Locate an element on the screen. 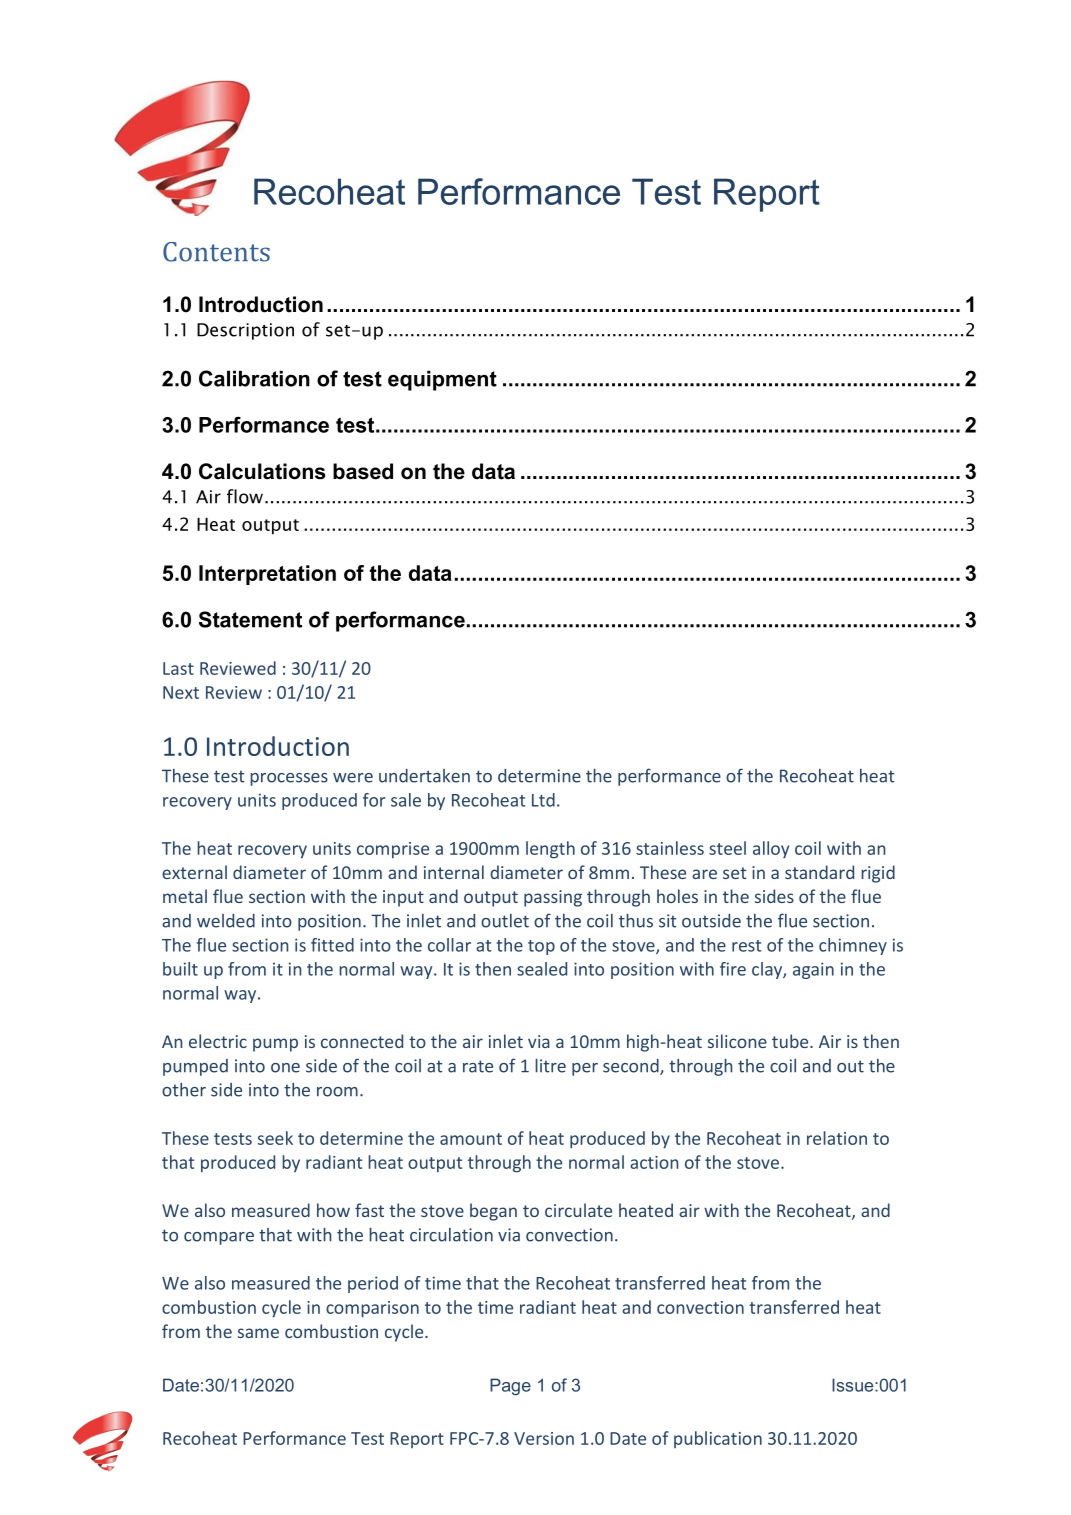  same is located at coordinates (258, 1333).
